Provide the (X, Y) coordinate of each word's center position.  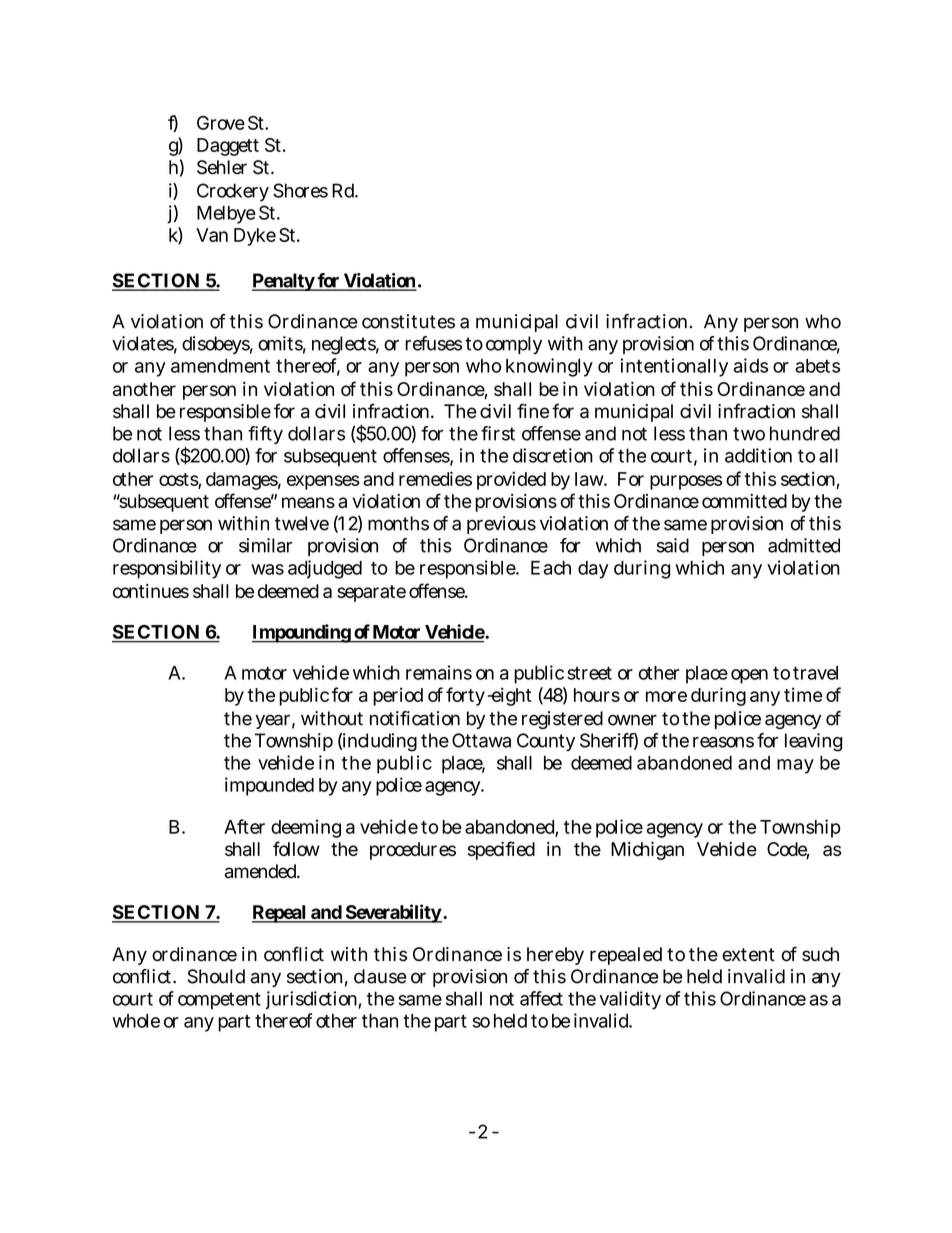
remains (439, 672)
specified (501, 850)
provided (511, 480)
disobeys (217, 345)
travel (815, 673)
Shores (300, 190)
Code (788, 850)
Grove (221, 123)
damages (243, 481)
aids (751, 365)
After (244, 826)
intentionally (674, 367)
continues (151, 591)
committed (744, 501)
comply (514, 345)
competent (219, 1001)
